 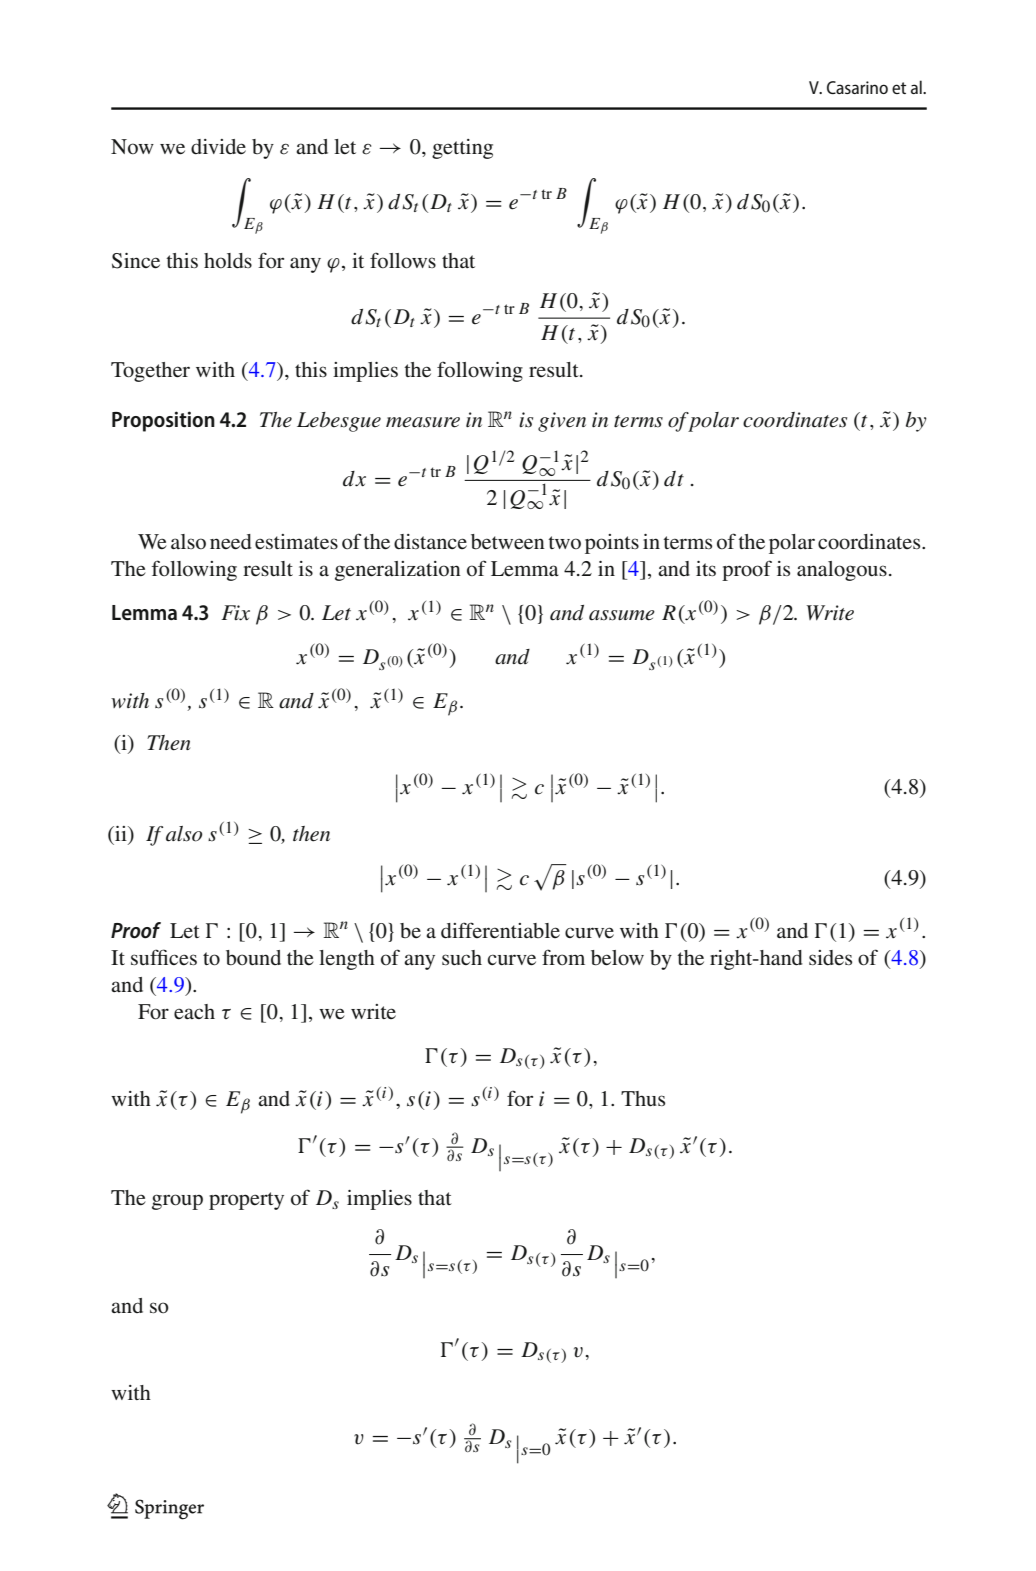 I want to click on its, so click(x=706, y=568).
